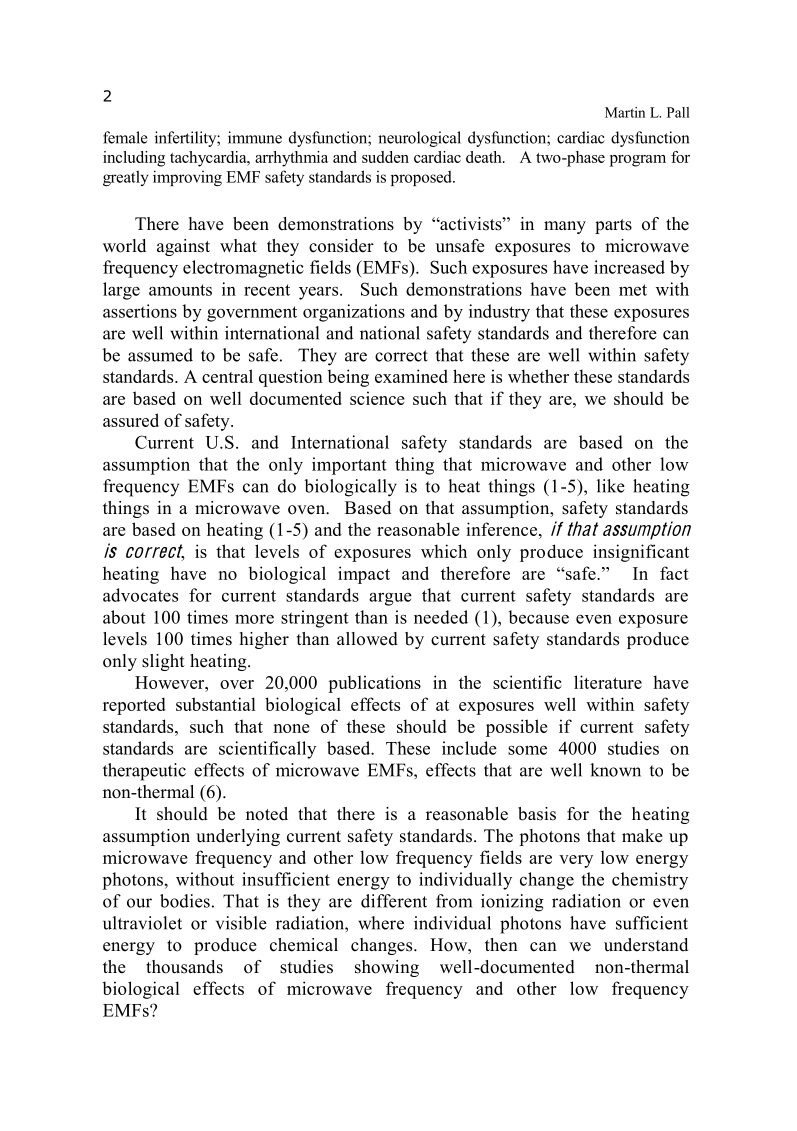 This image has height=1131, width=797. What do you see at coordinates (608, 682) in the image?
I see `literature` at bounding box center [608, 682].
